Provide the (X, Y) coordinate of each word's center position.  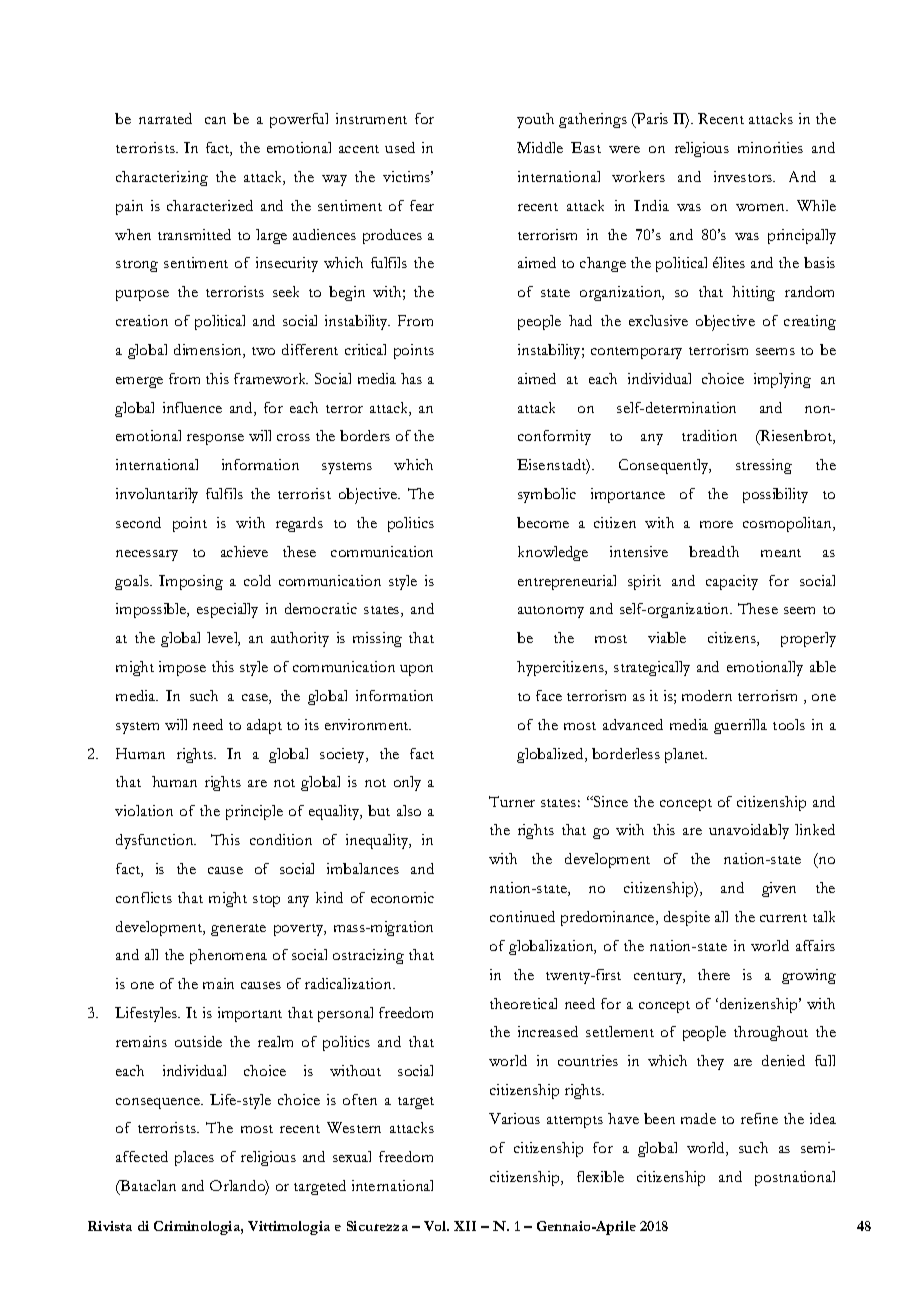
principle (254, 812)
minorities (770, 147)
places (194, 1158)
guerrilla (740, 726)
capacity (732, 582)
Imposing (191, 582)
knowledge (553, 553)
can (215, 120)
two (263, 351)
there (714, 974)
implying (782, 380)
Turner (512, 801)
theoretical (523, 1003)
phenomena (228, 956)
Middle (540, 147)
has (411, 378)
